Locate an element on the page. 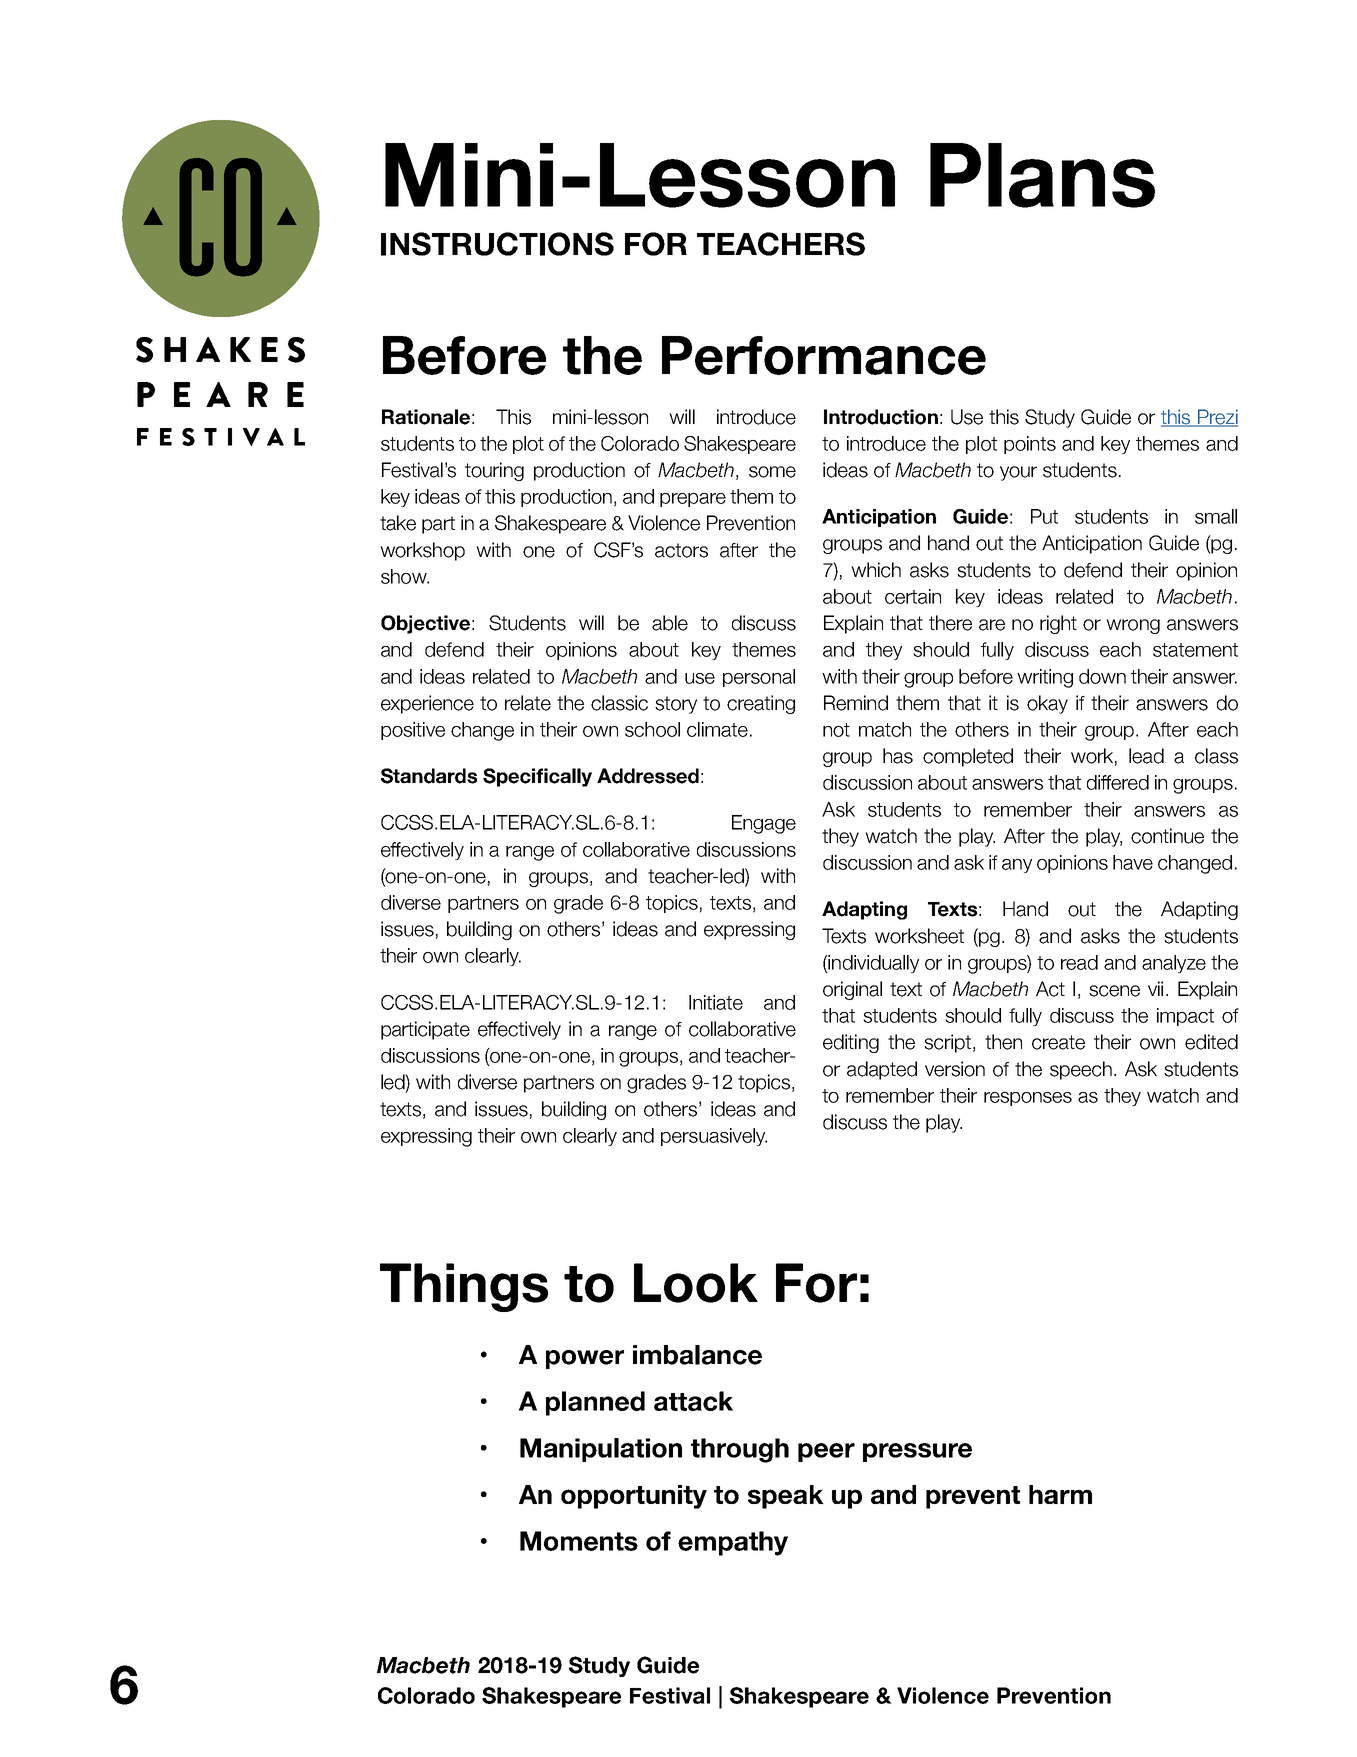  Plans is located at coordinates (1042, 175).
